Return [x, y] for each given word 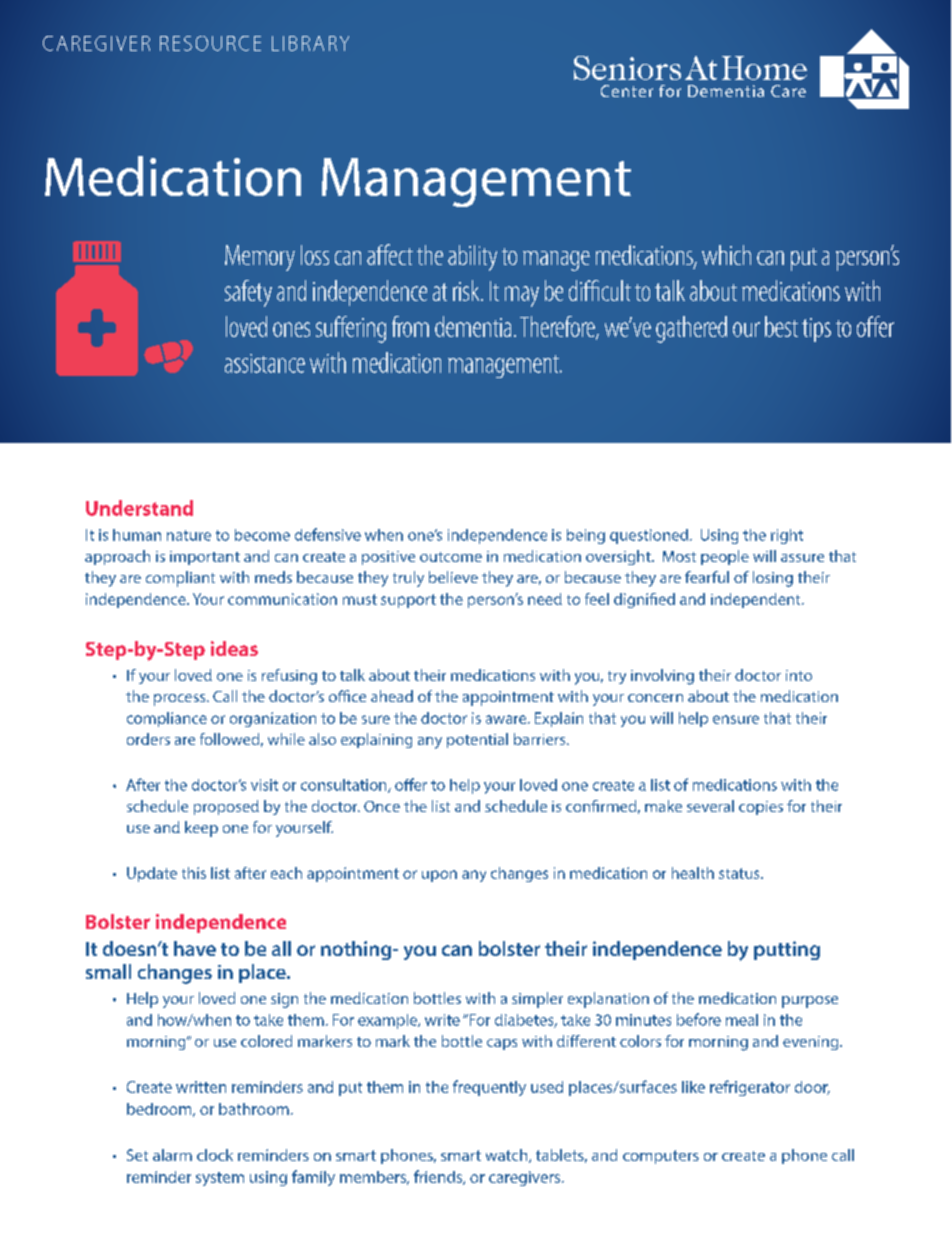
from [410, 326]
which [726, 255]
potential [477, 740]
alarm [172, 1155]
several [710, 806]
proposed [226, 807]
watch [508, 1156]
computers [661, 1157]
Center [627, 91]
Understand [139, 508]
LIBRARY [310, 43]
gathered [691, 329]
